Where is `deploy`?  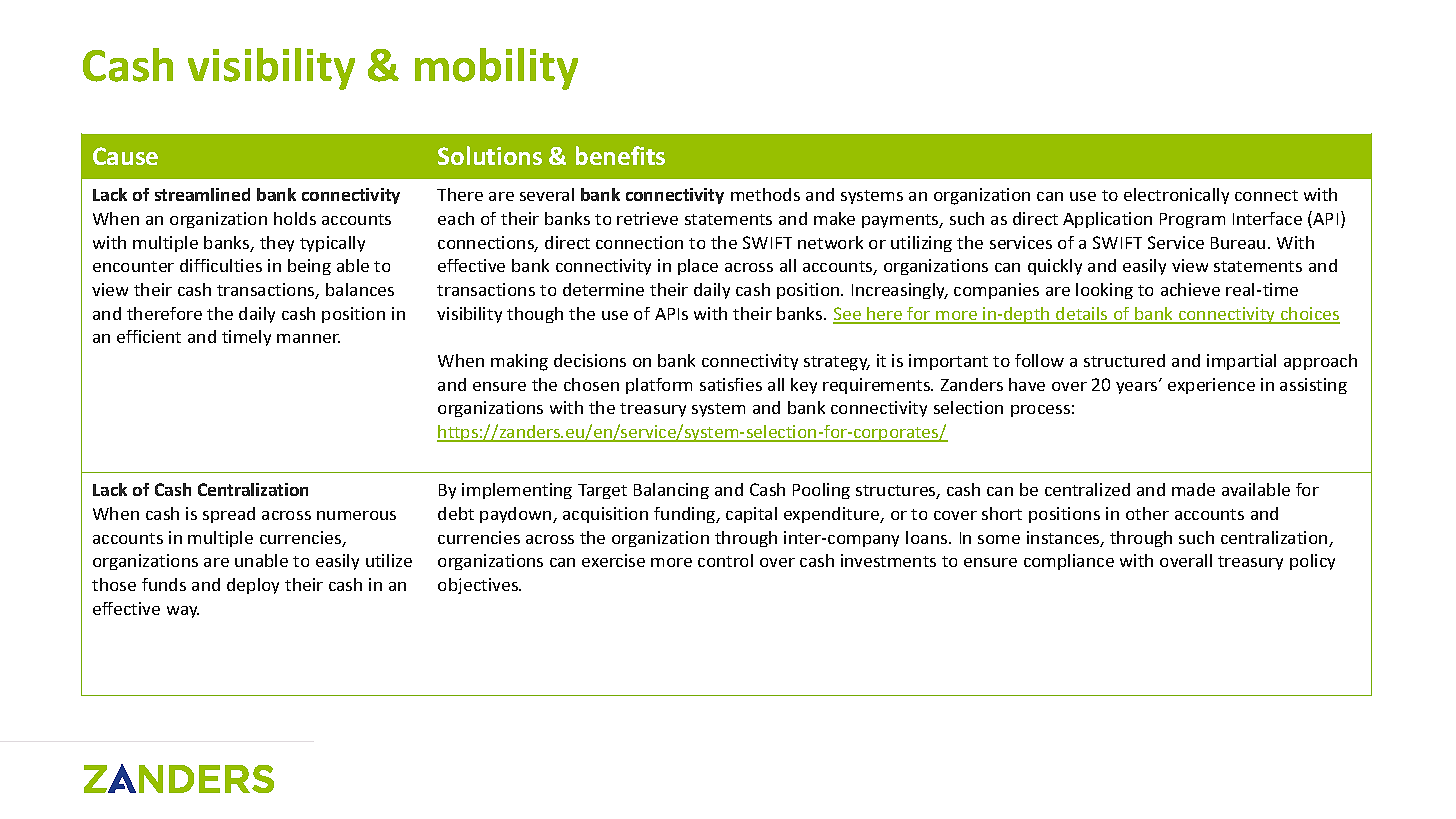
deploy is located at coordinates (253, 586).
